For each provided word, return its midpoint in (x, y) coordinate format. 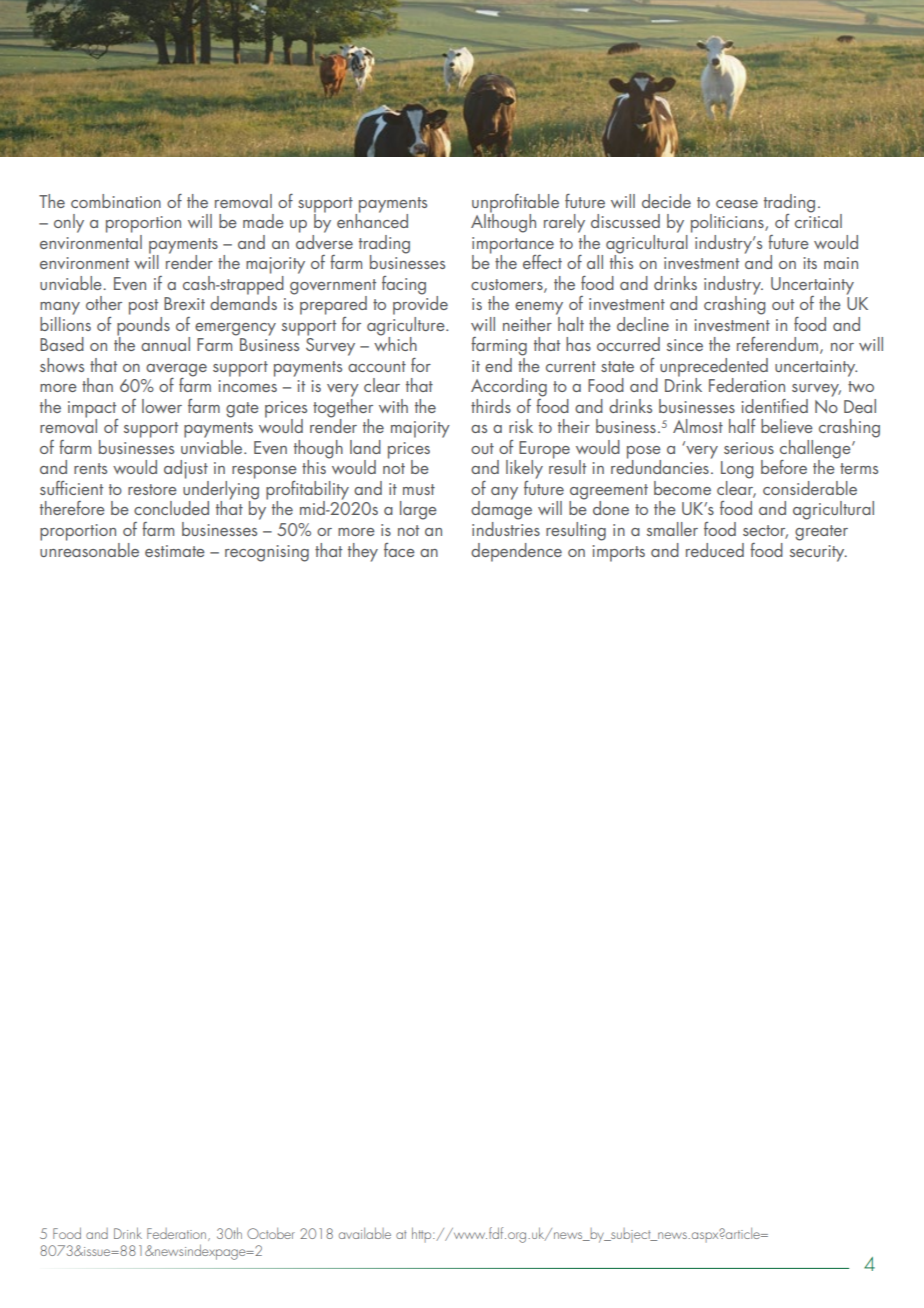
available (365, 1233)
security (818, 553)
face (399, 550)
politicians (728, 223)
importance (513, 246)
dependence (516, 552)
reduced (715, 550)
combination (116, 201)
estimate (175, 551)
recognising (267, 553)
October (271, 1233)
